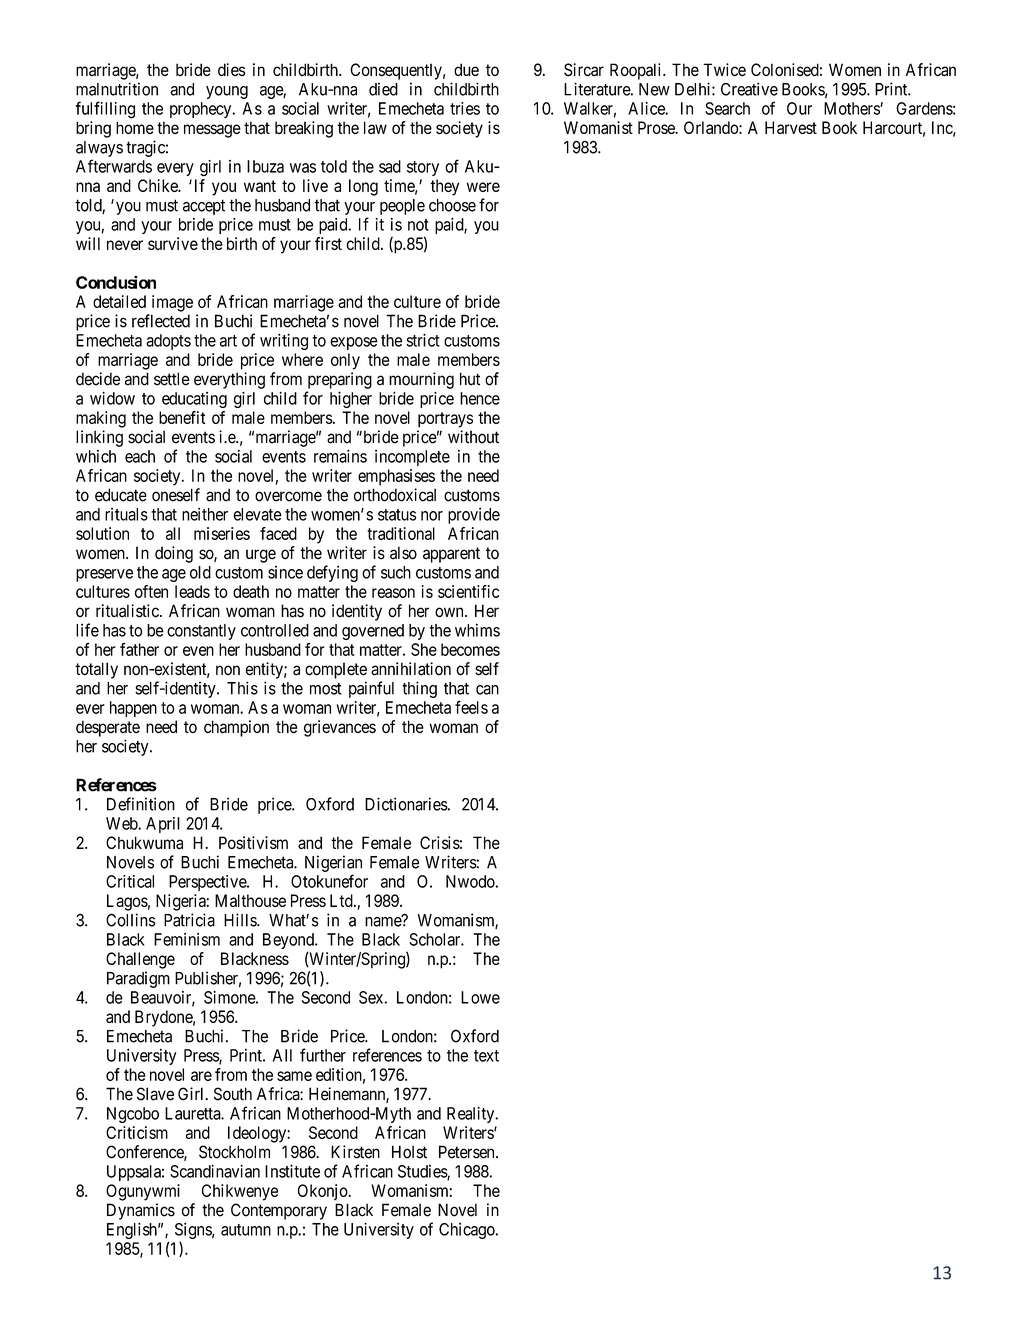  What do you see at coordinates (468, 1231) in the screenshot?
I see `Chicago` at bounding box center [468, 1231].
